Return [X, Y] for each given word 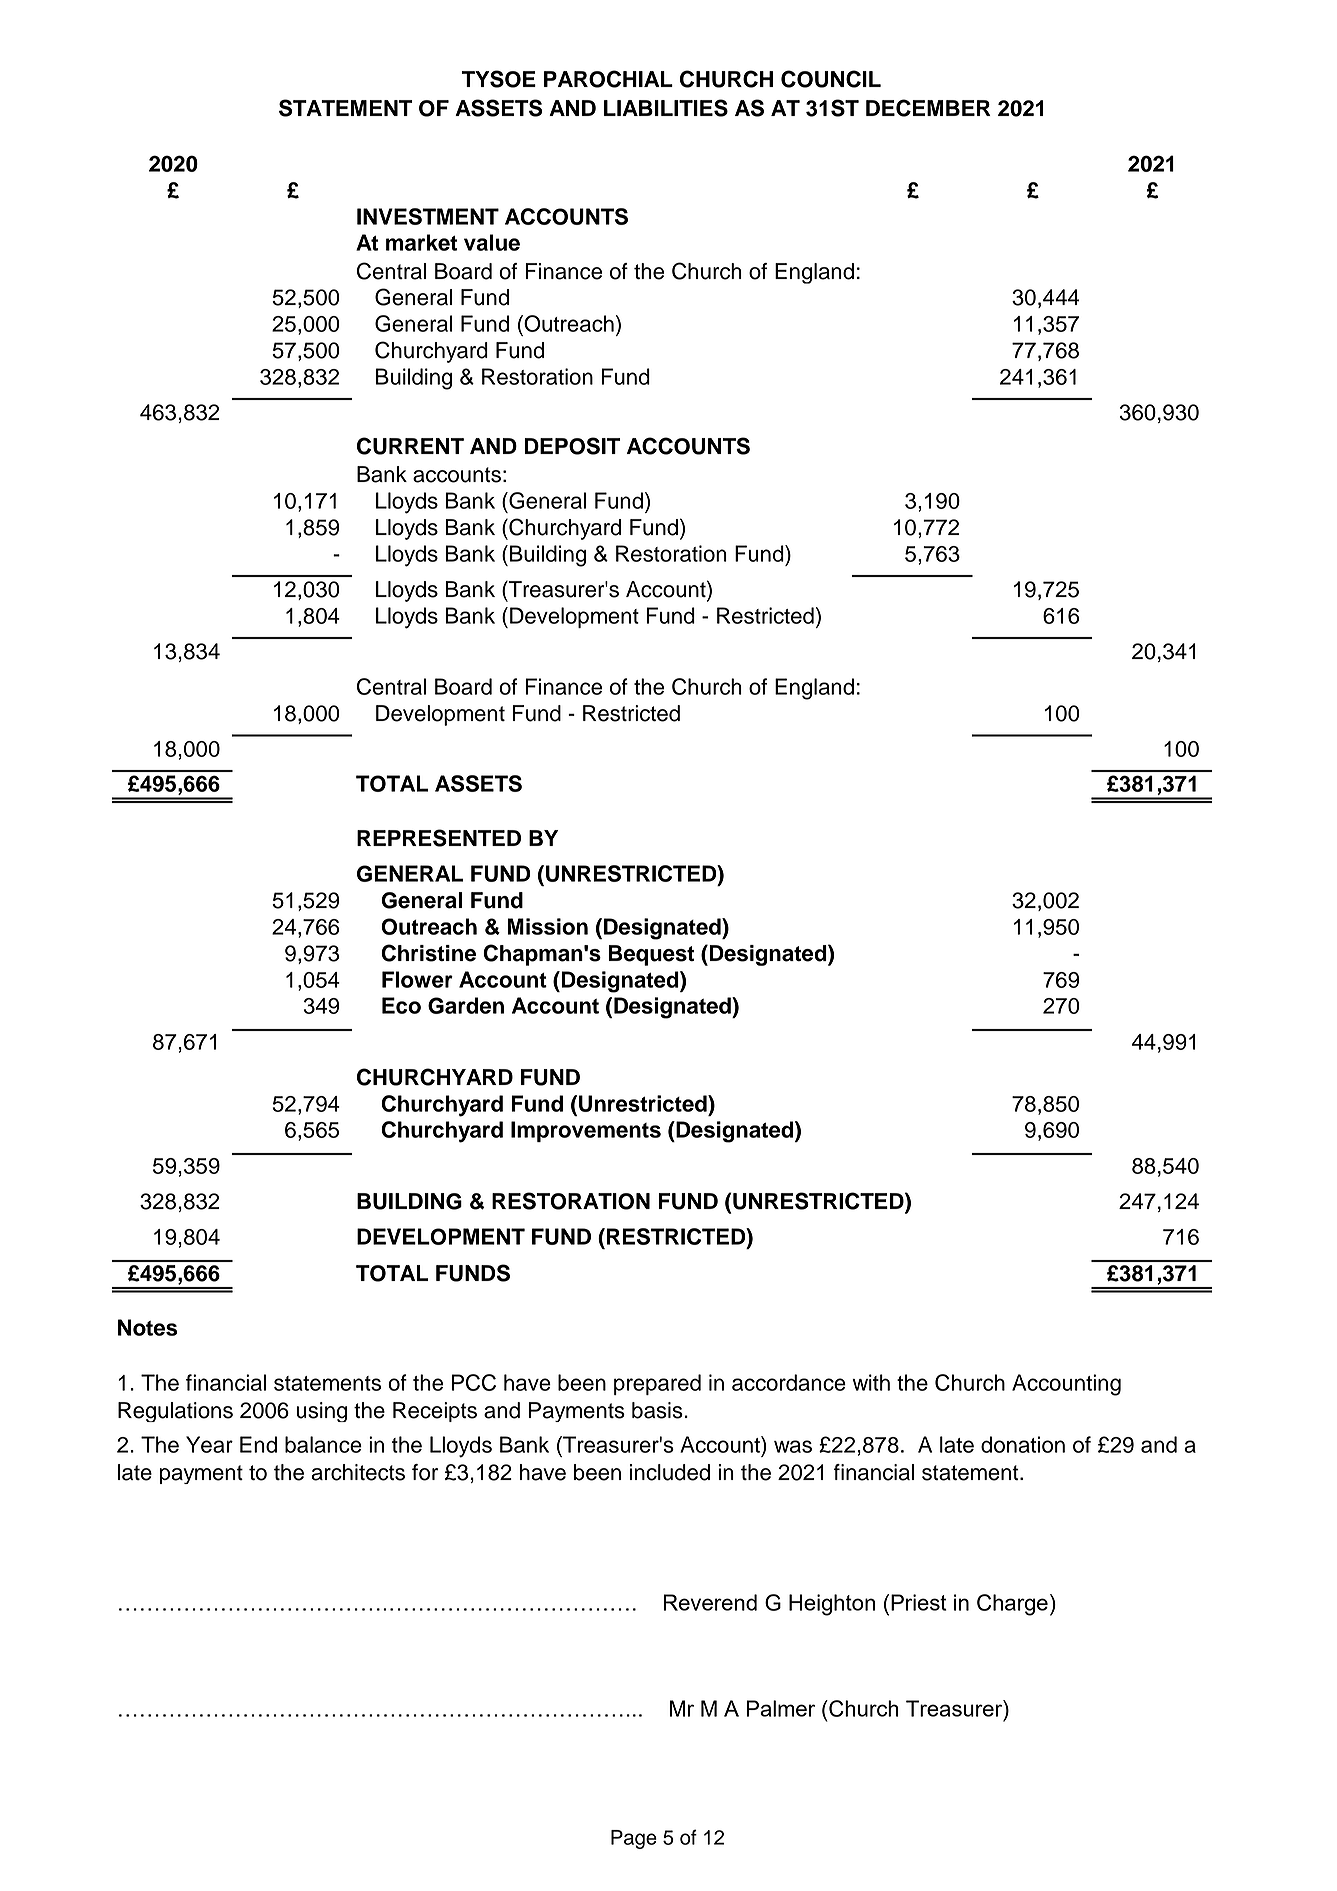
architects [358, 1472]
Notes [148, 1327]
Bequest [651, 955]
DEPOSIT [572, 446]
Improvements [586, 1131]
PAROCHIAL [608, 79]
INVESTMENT [428, 216]
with [871, 1382]
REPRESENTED [439, 838]
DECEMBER [928, 108]
